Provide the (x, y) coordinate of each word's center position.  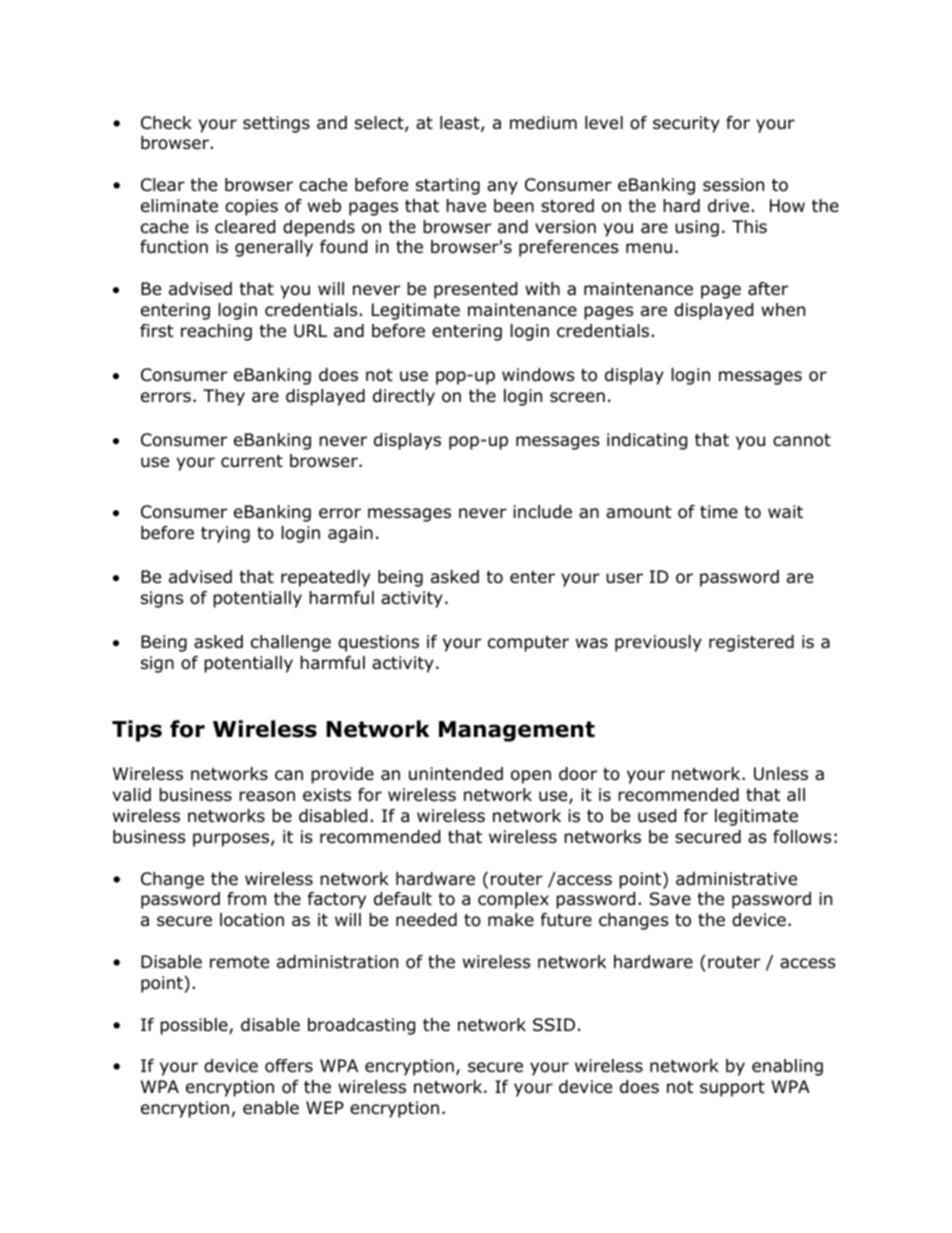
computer (528, 644)
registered (751, 643)
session (733, 185)
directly (404, 397)
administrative (736, 879)
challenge (291, 643)
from (246, 899)
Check (166, 123)
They (224, 397)
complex (513, 900)
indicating (647, 441)
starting (448, 186)
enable (271, 1108)
